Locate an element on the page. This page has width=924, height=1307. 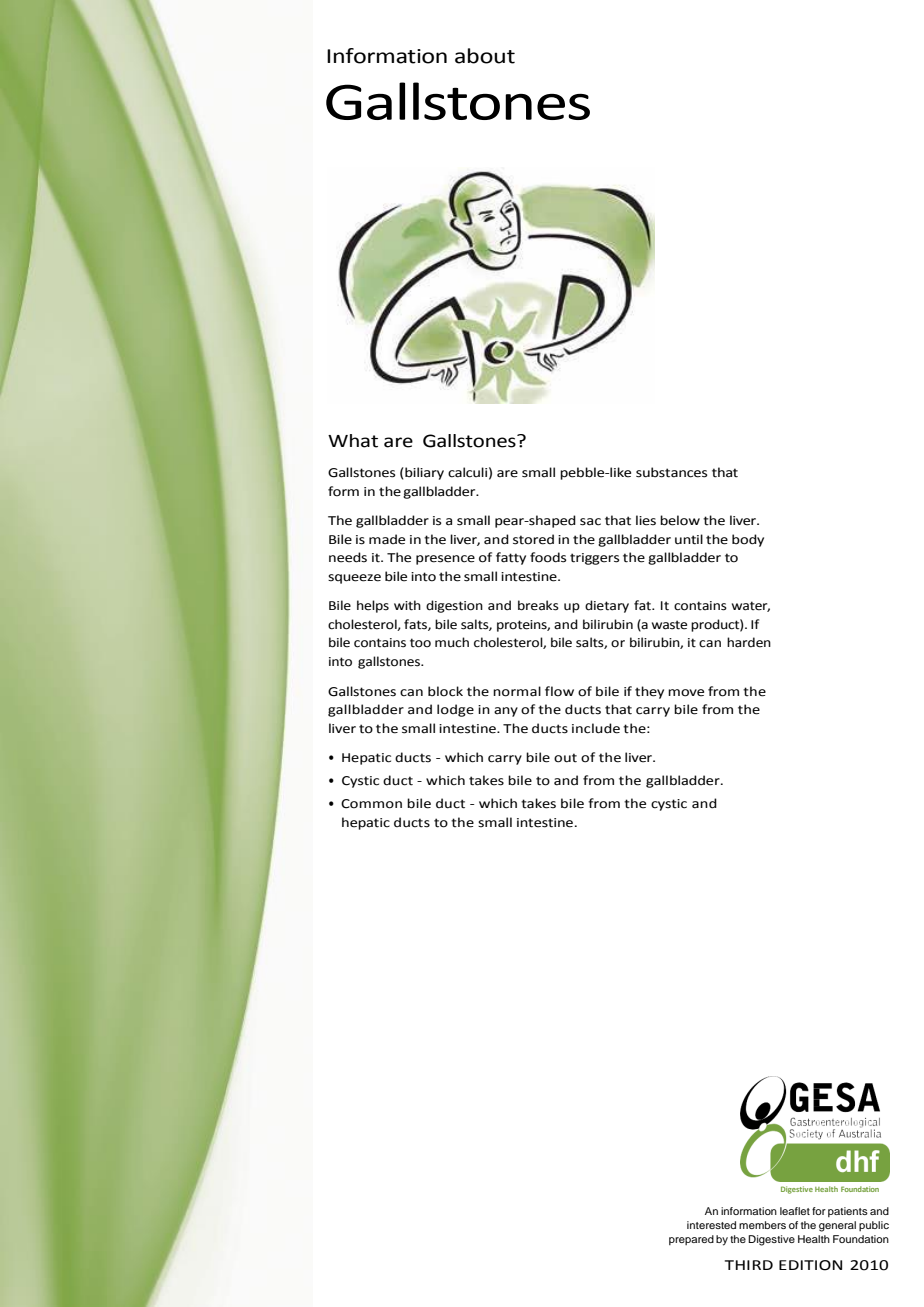
body is located at coordinates (748, 540).
